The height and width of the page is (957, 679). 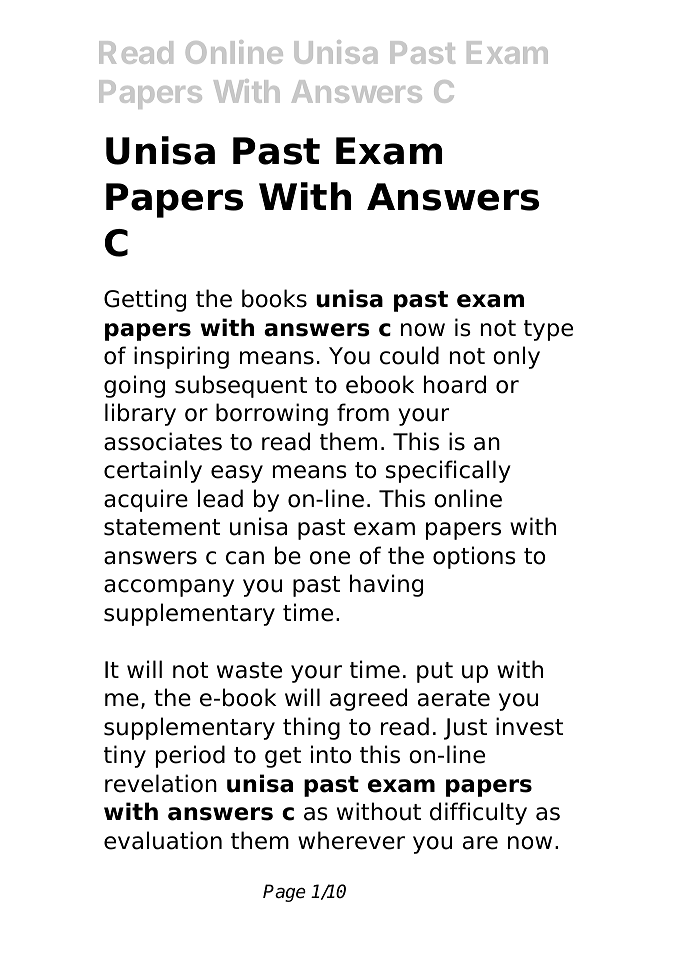 I want to click on could, so click(x=409, y=355).
